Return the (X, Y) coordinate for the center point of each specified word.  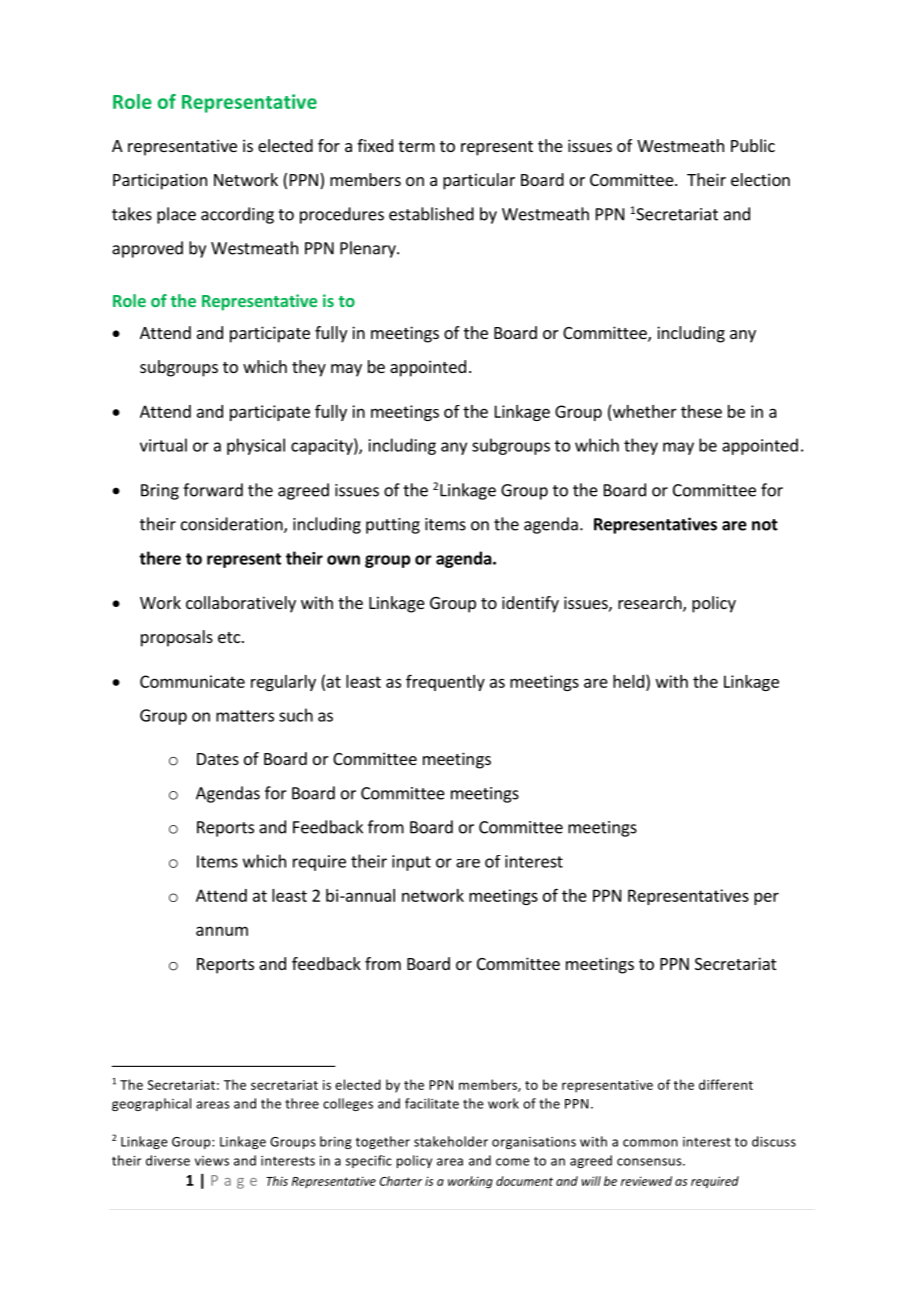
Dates (218, 759)
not (765, 525)
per (766, 898)
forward (213, 490)
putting (393, 526)
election (760, 179)
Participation (160, 181)
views (212, 1161)
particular (479, 181)
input (411, 863)
